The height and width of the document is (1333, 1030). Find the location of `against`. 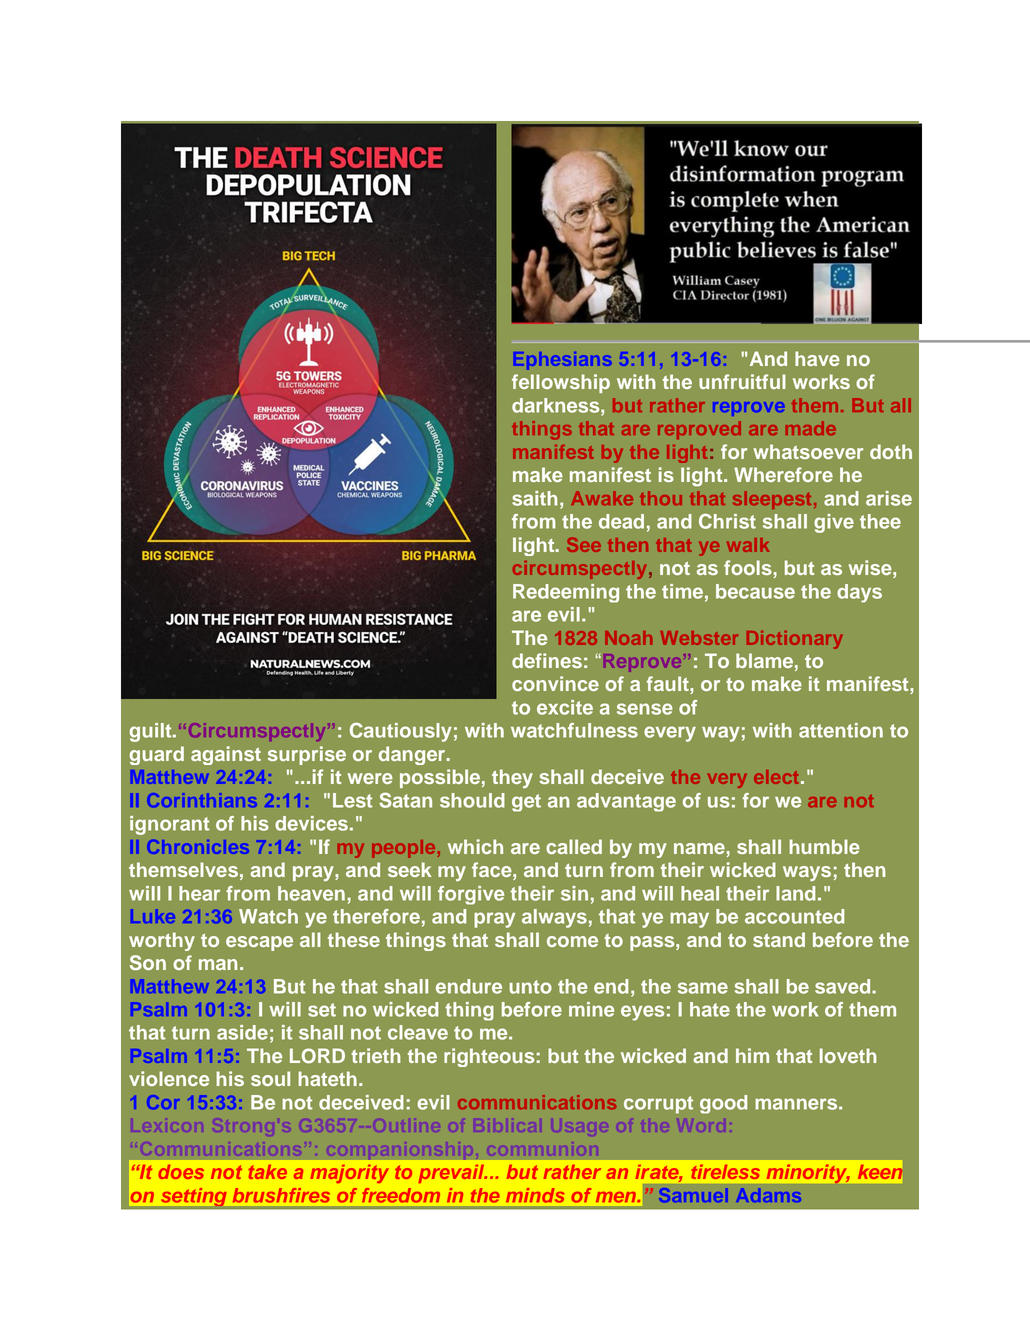

against is located at coordinates (226, 755).
